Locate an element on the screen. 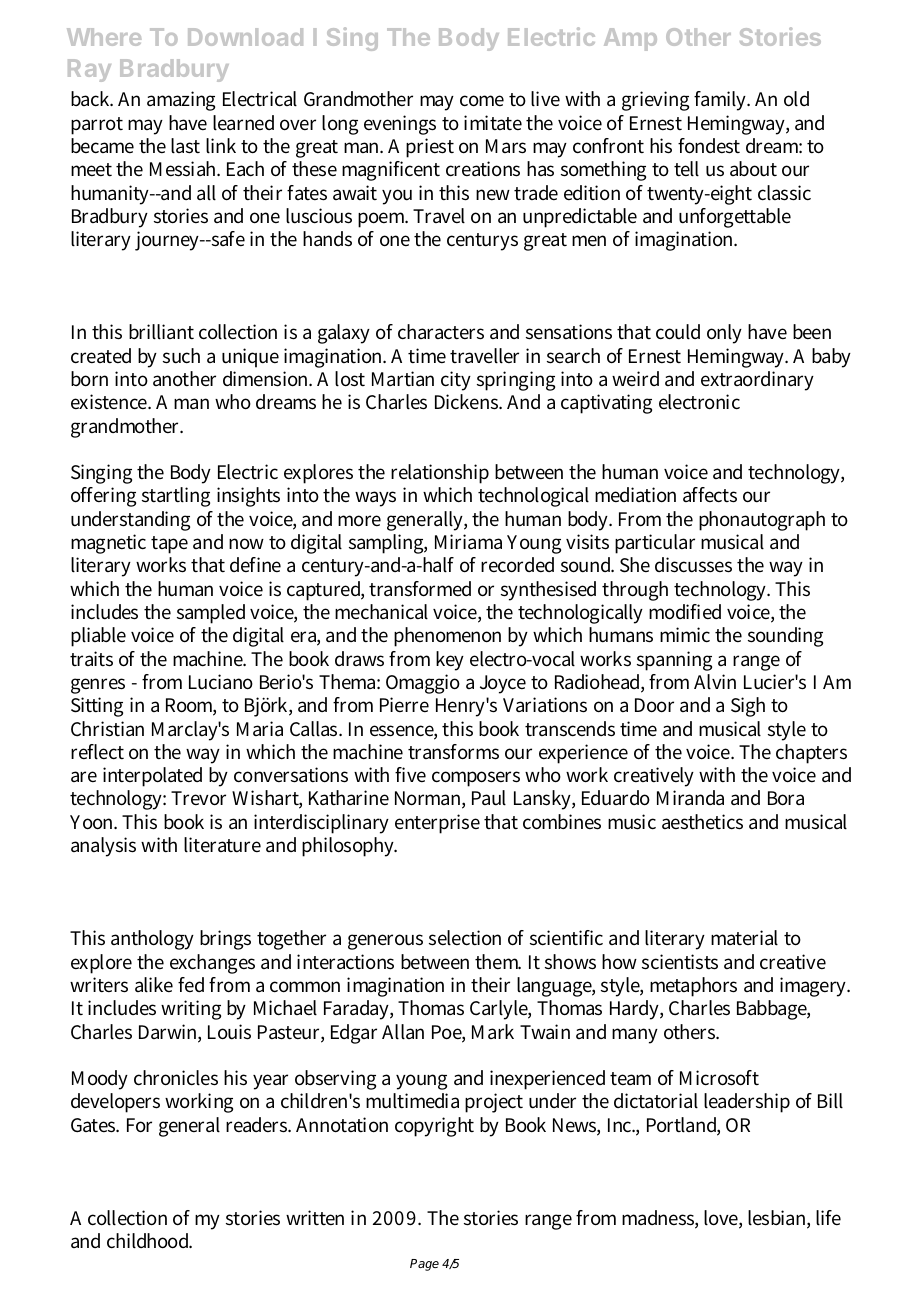 This screenshot has height=1308, width=924. Page is located at coordinates (424, 1265).
